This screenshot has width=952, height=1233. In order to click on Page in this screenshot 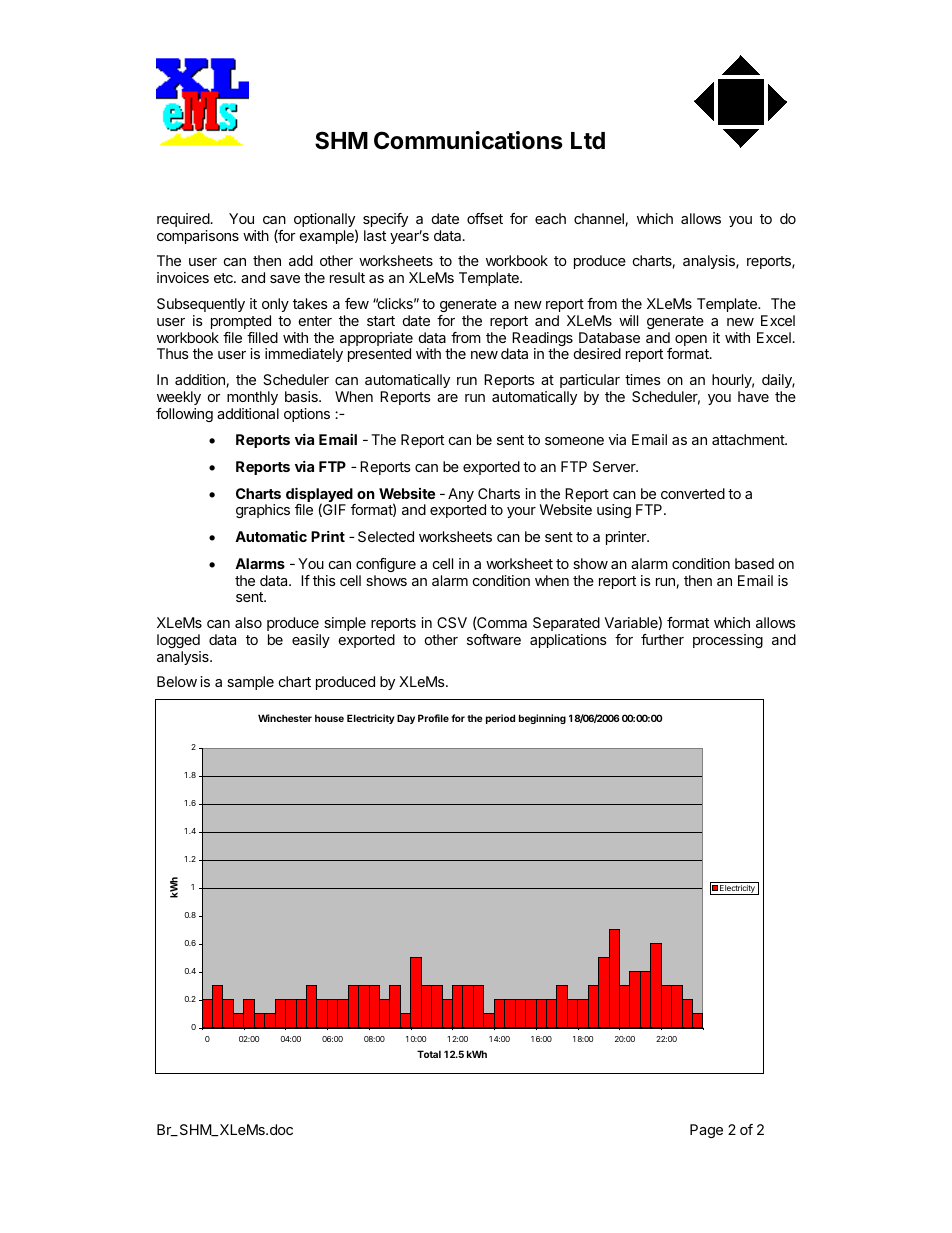, I will do `click(706, 1131)`.
